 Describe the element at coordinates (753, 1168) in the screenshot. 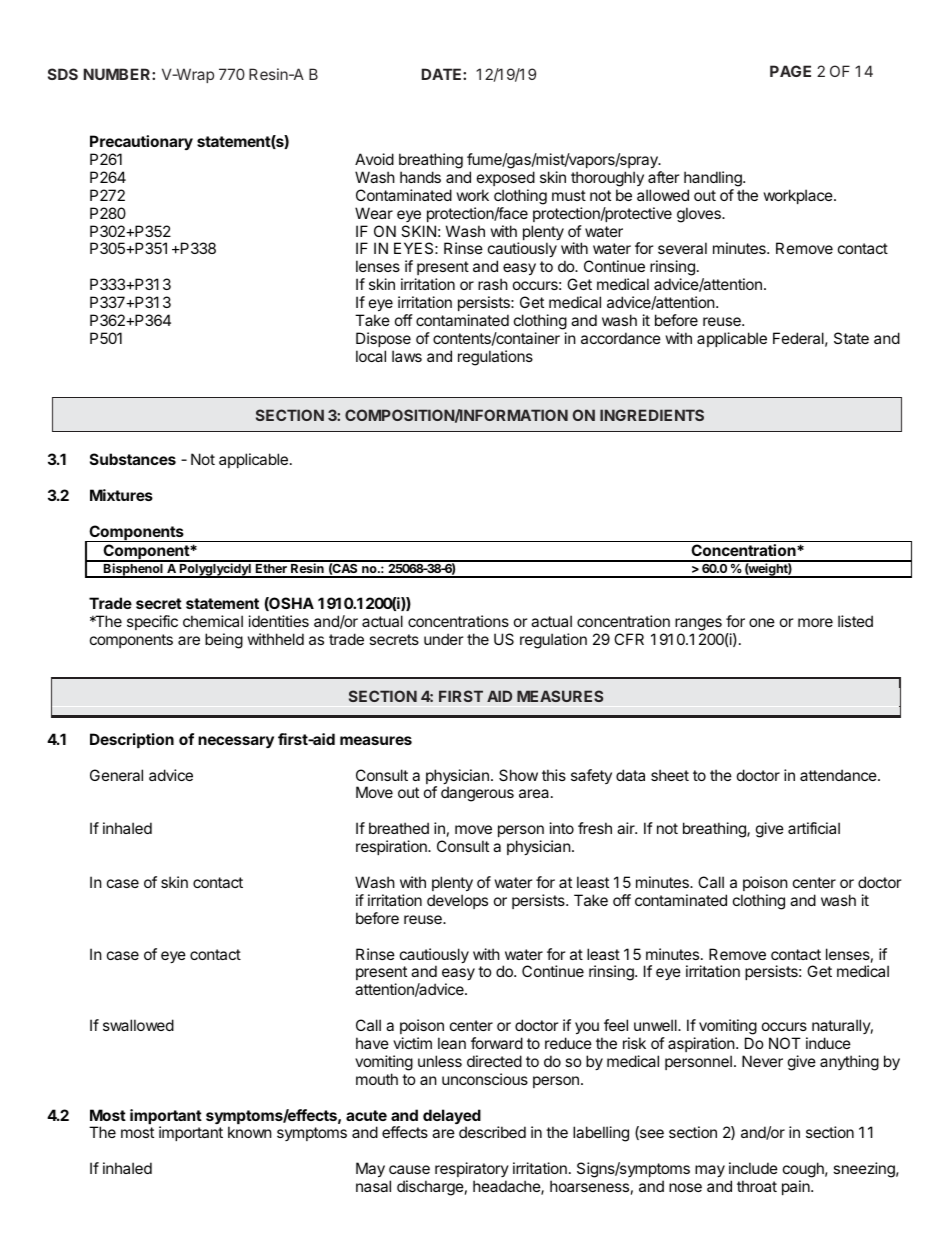

I see `include` at that location.
